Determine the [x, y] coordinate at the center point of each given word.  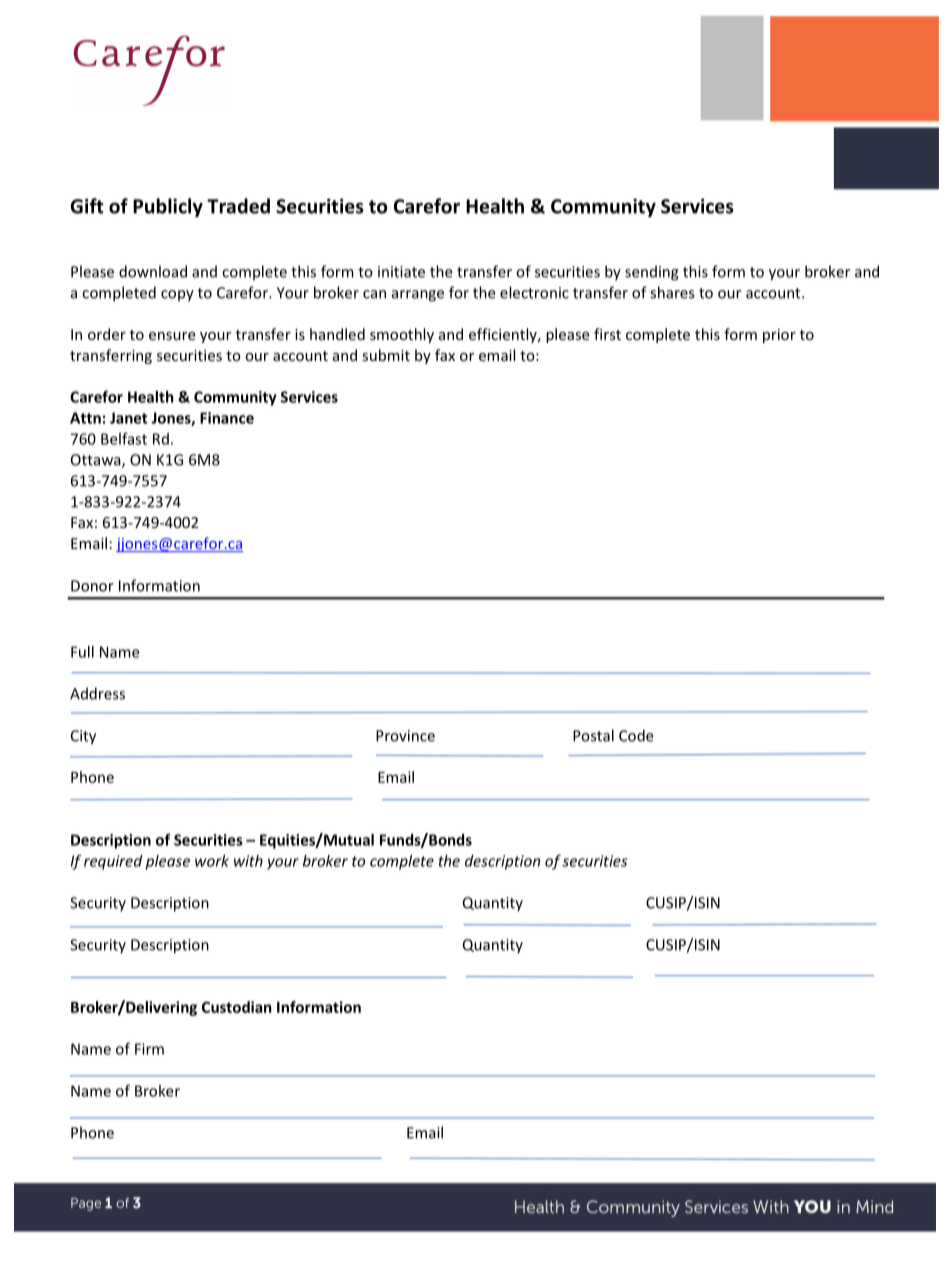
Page [86, 1204]
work [212, 861]
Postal [593, 735]
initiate [401, 272]
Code [636, 735]
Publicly [168, 207]
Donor [92, 586]
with [248, 861]
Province [405, 736]
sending [652, 273]
